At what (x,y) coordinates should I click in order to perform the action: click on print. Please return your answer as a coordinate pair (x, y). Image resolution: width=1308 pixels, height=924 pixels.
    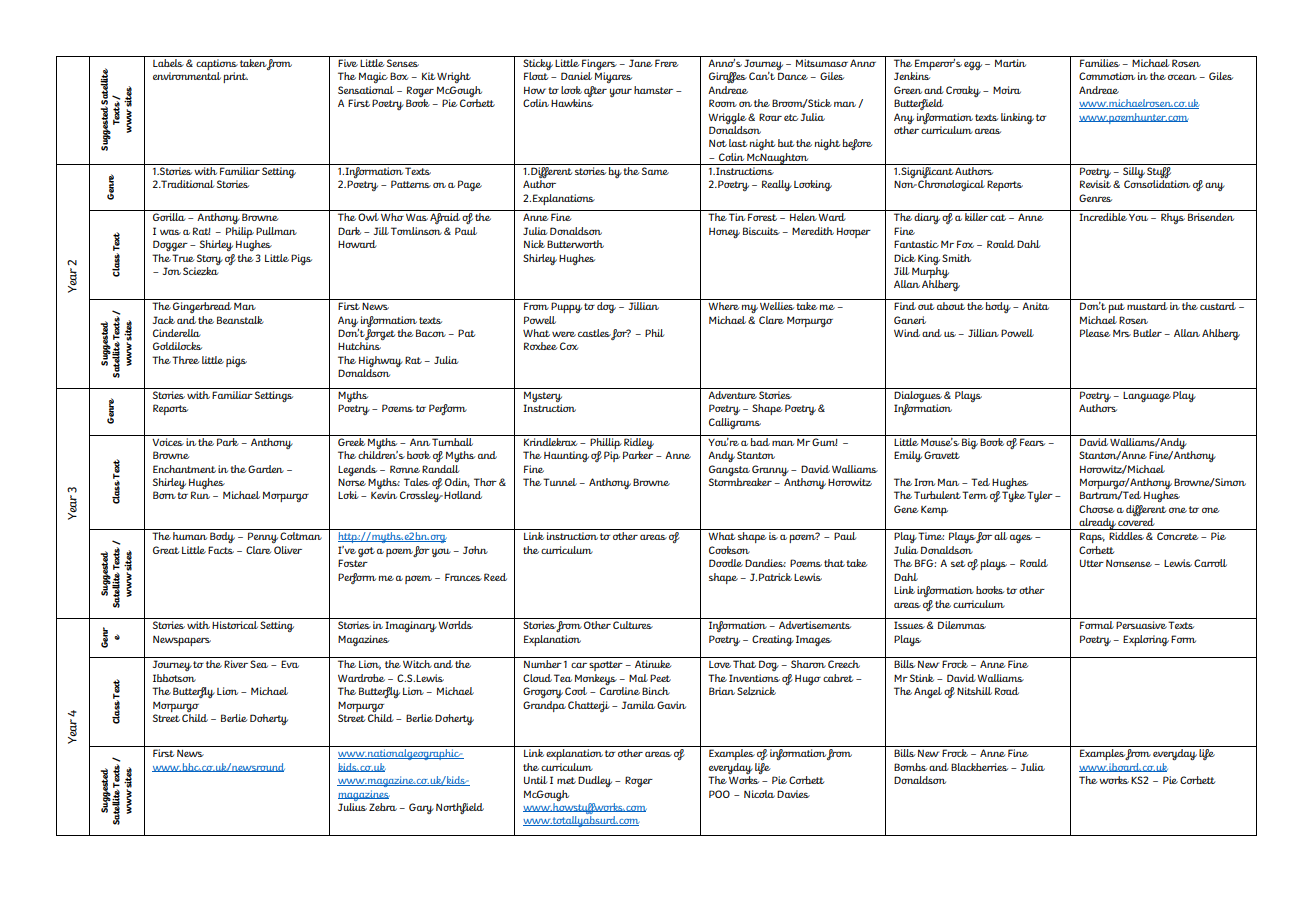
    Looking at the image, I should click on (235, 77).
